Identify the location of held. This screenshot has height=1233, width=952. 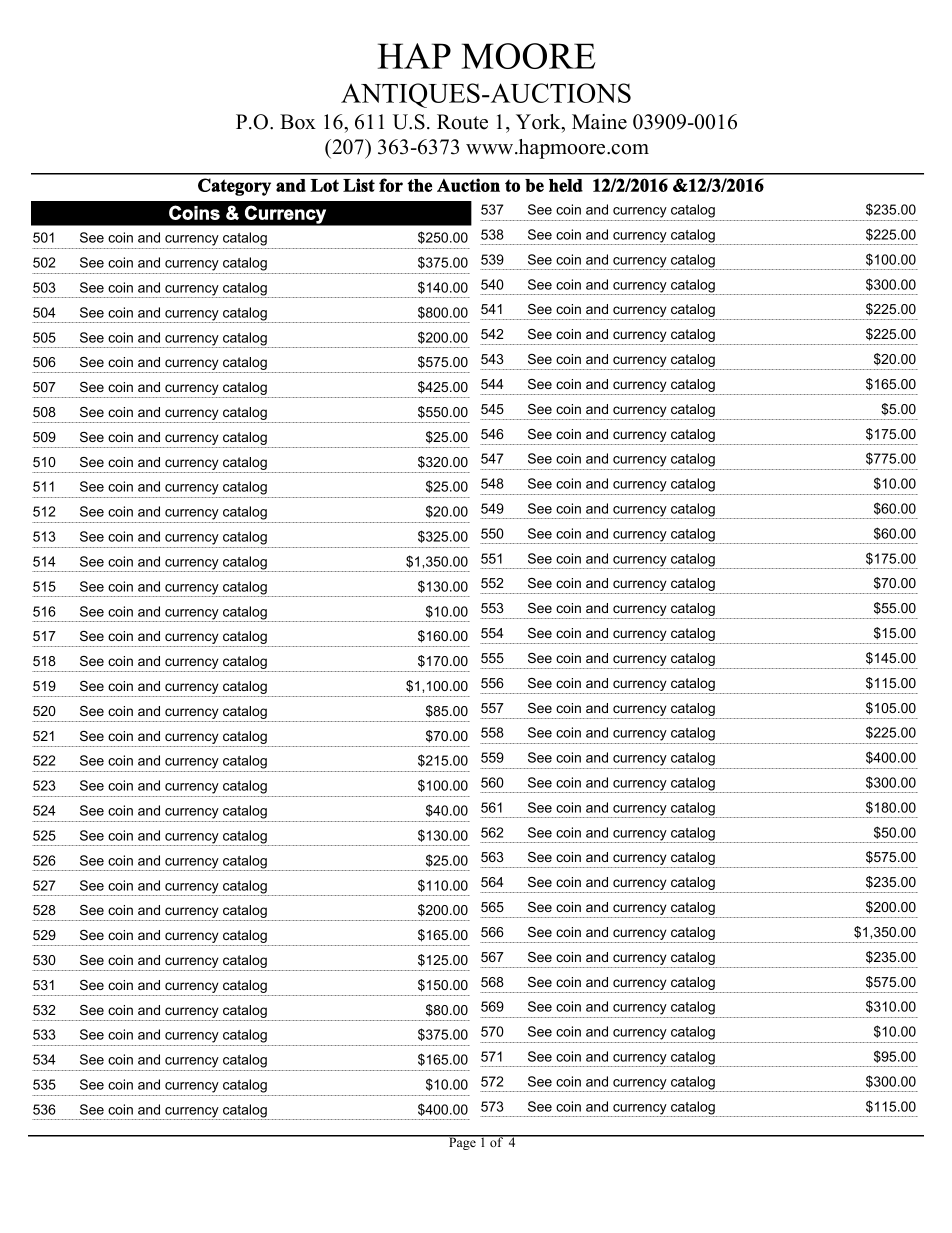
(566, 185).
